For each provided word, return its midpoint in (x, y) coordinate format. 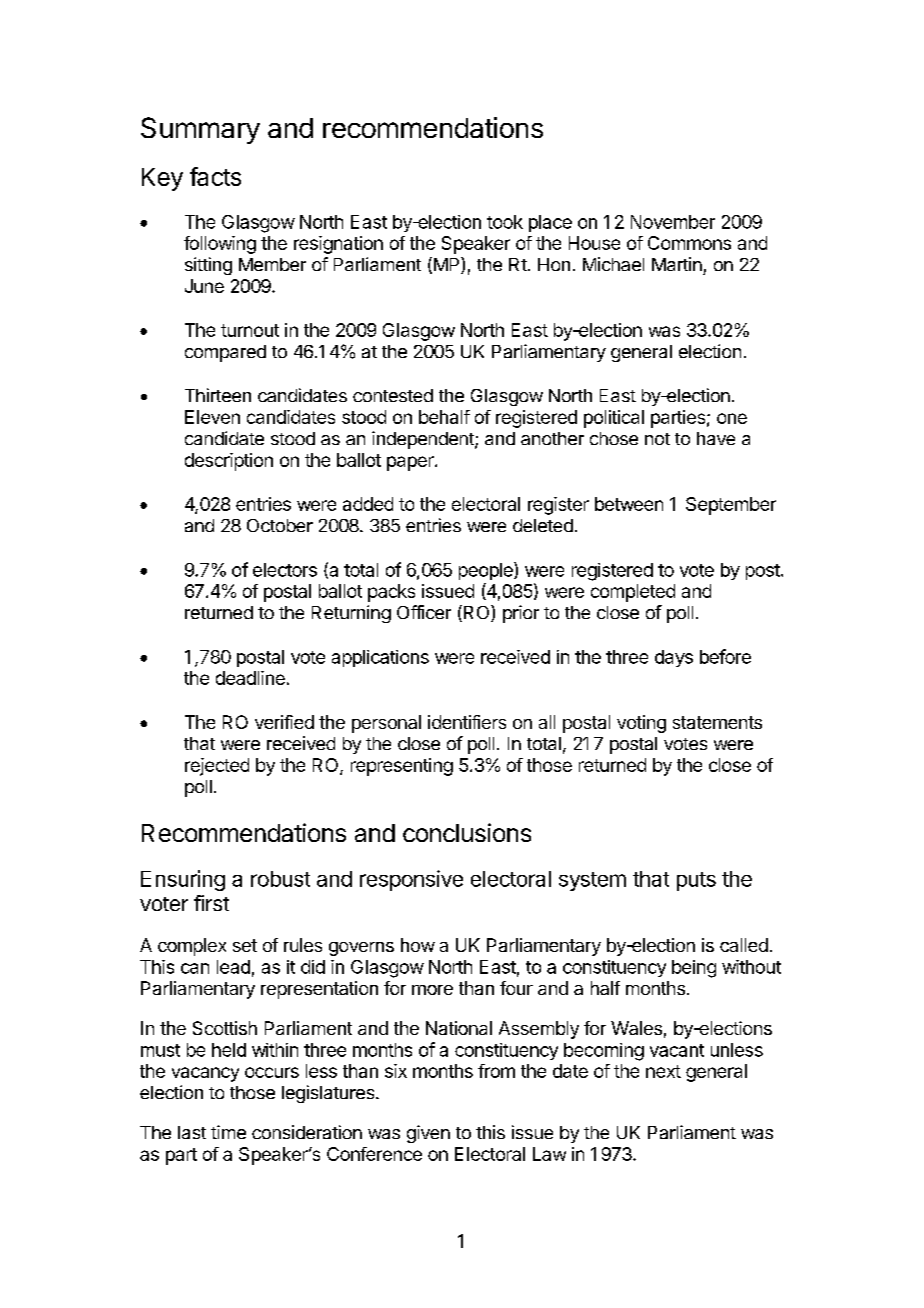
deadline (250, 678)
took (505, 222)
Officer (424, 612)
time (228, 1132)
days (674, 658)
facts (215, 176)
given (428, 1134)
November (673, 222)
